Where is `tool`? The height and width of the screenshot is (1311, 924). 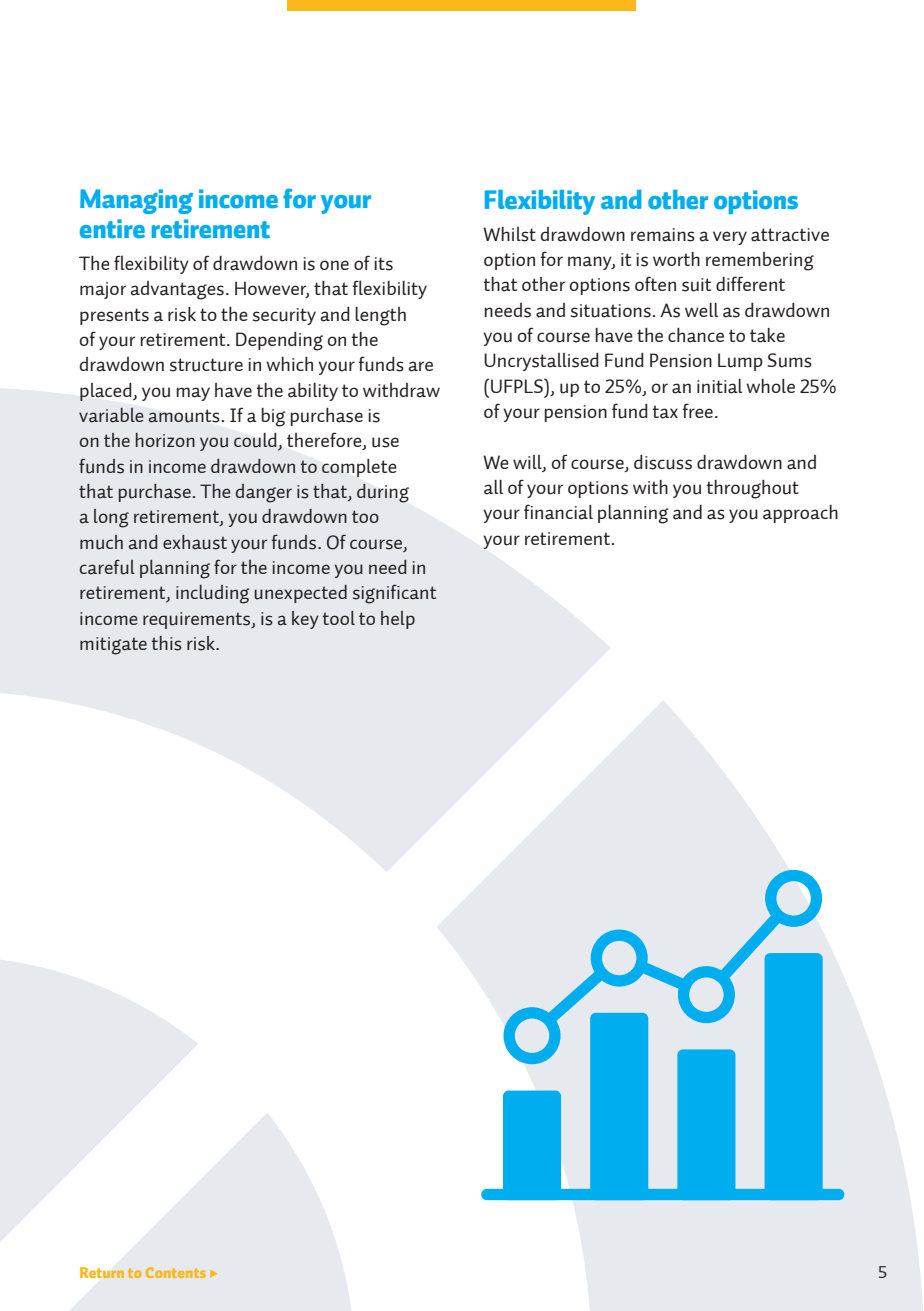
tool is located at coordinates (339, 618).
